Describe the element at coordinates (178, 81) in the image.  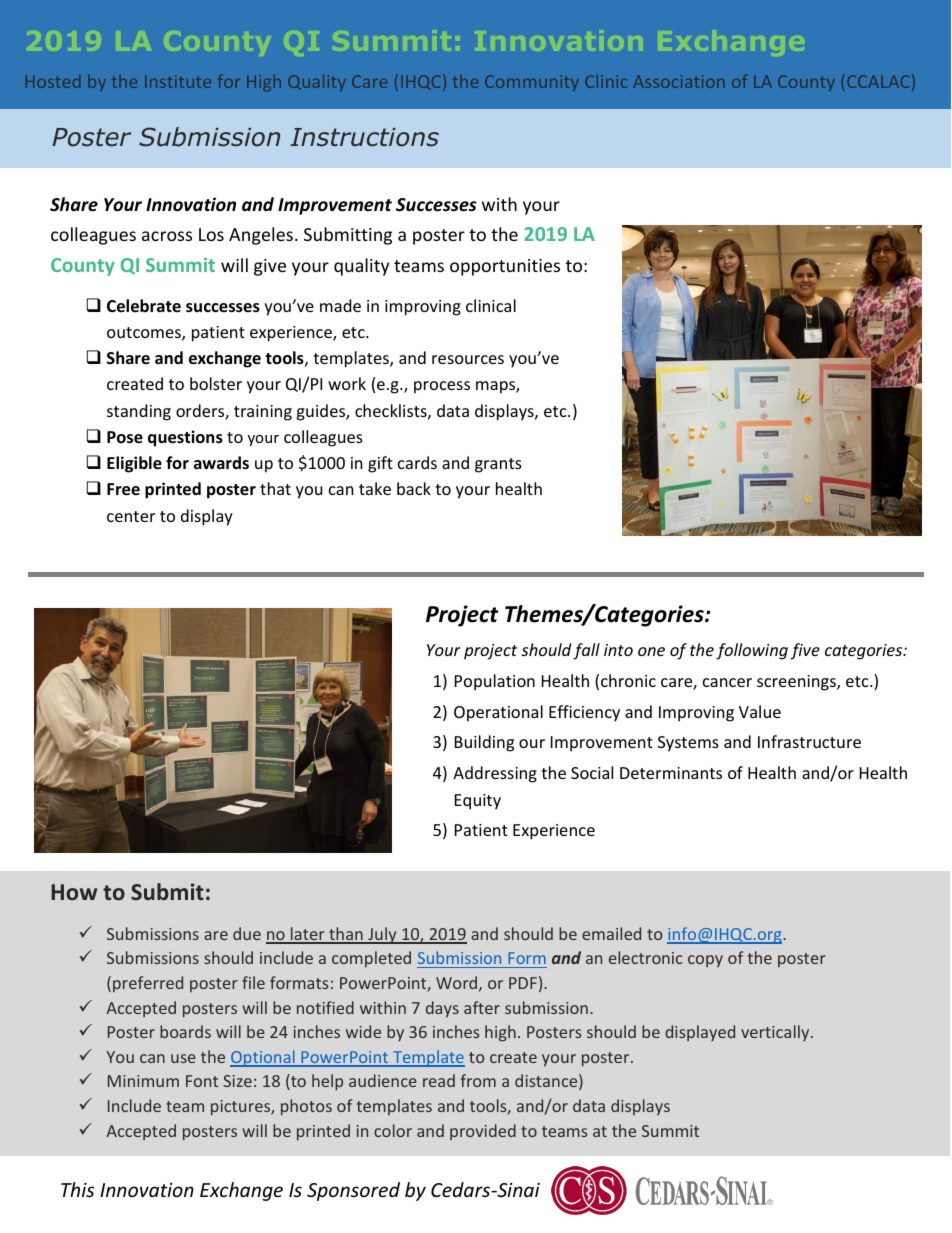
I see `Institute` at that location.
